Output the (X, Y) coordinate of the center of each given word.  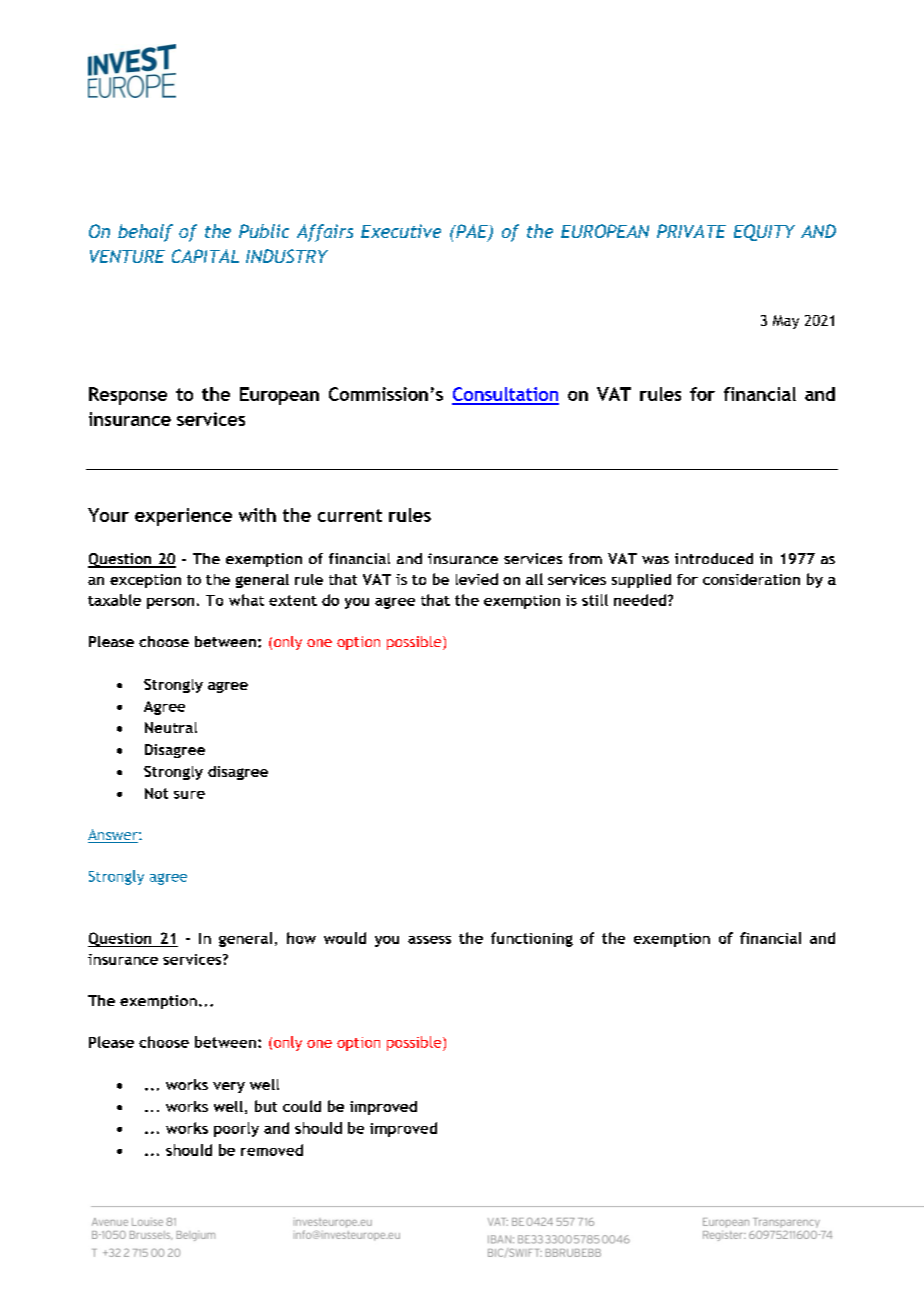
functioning (532, 939)
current (350, 515)
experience (183, 517)
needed (641, 600)
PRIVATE (691, 231)
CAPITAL (205, 256)
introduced (714, 558)
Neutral (171, 727)
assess (429, 940)
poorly (236, 1129)
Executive (401, 231)
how (301, 938)
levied (477, 579)
